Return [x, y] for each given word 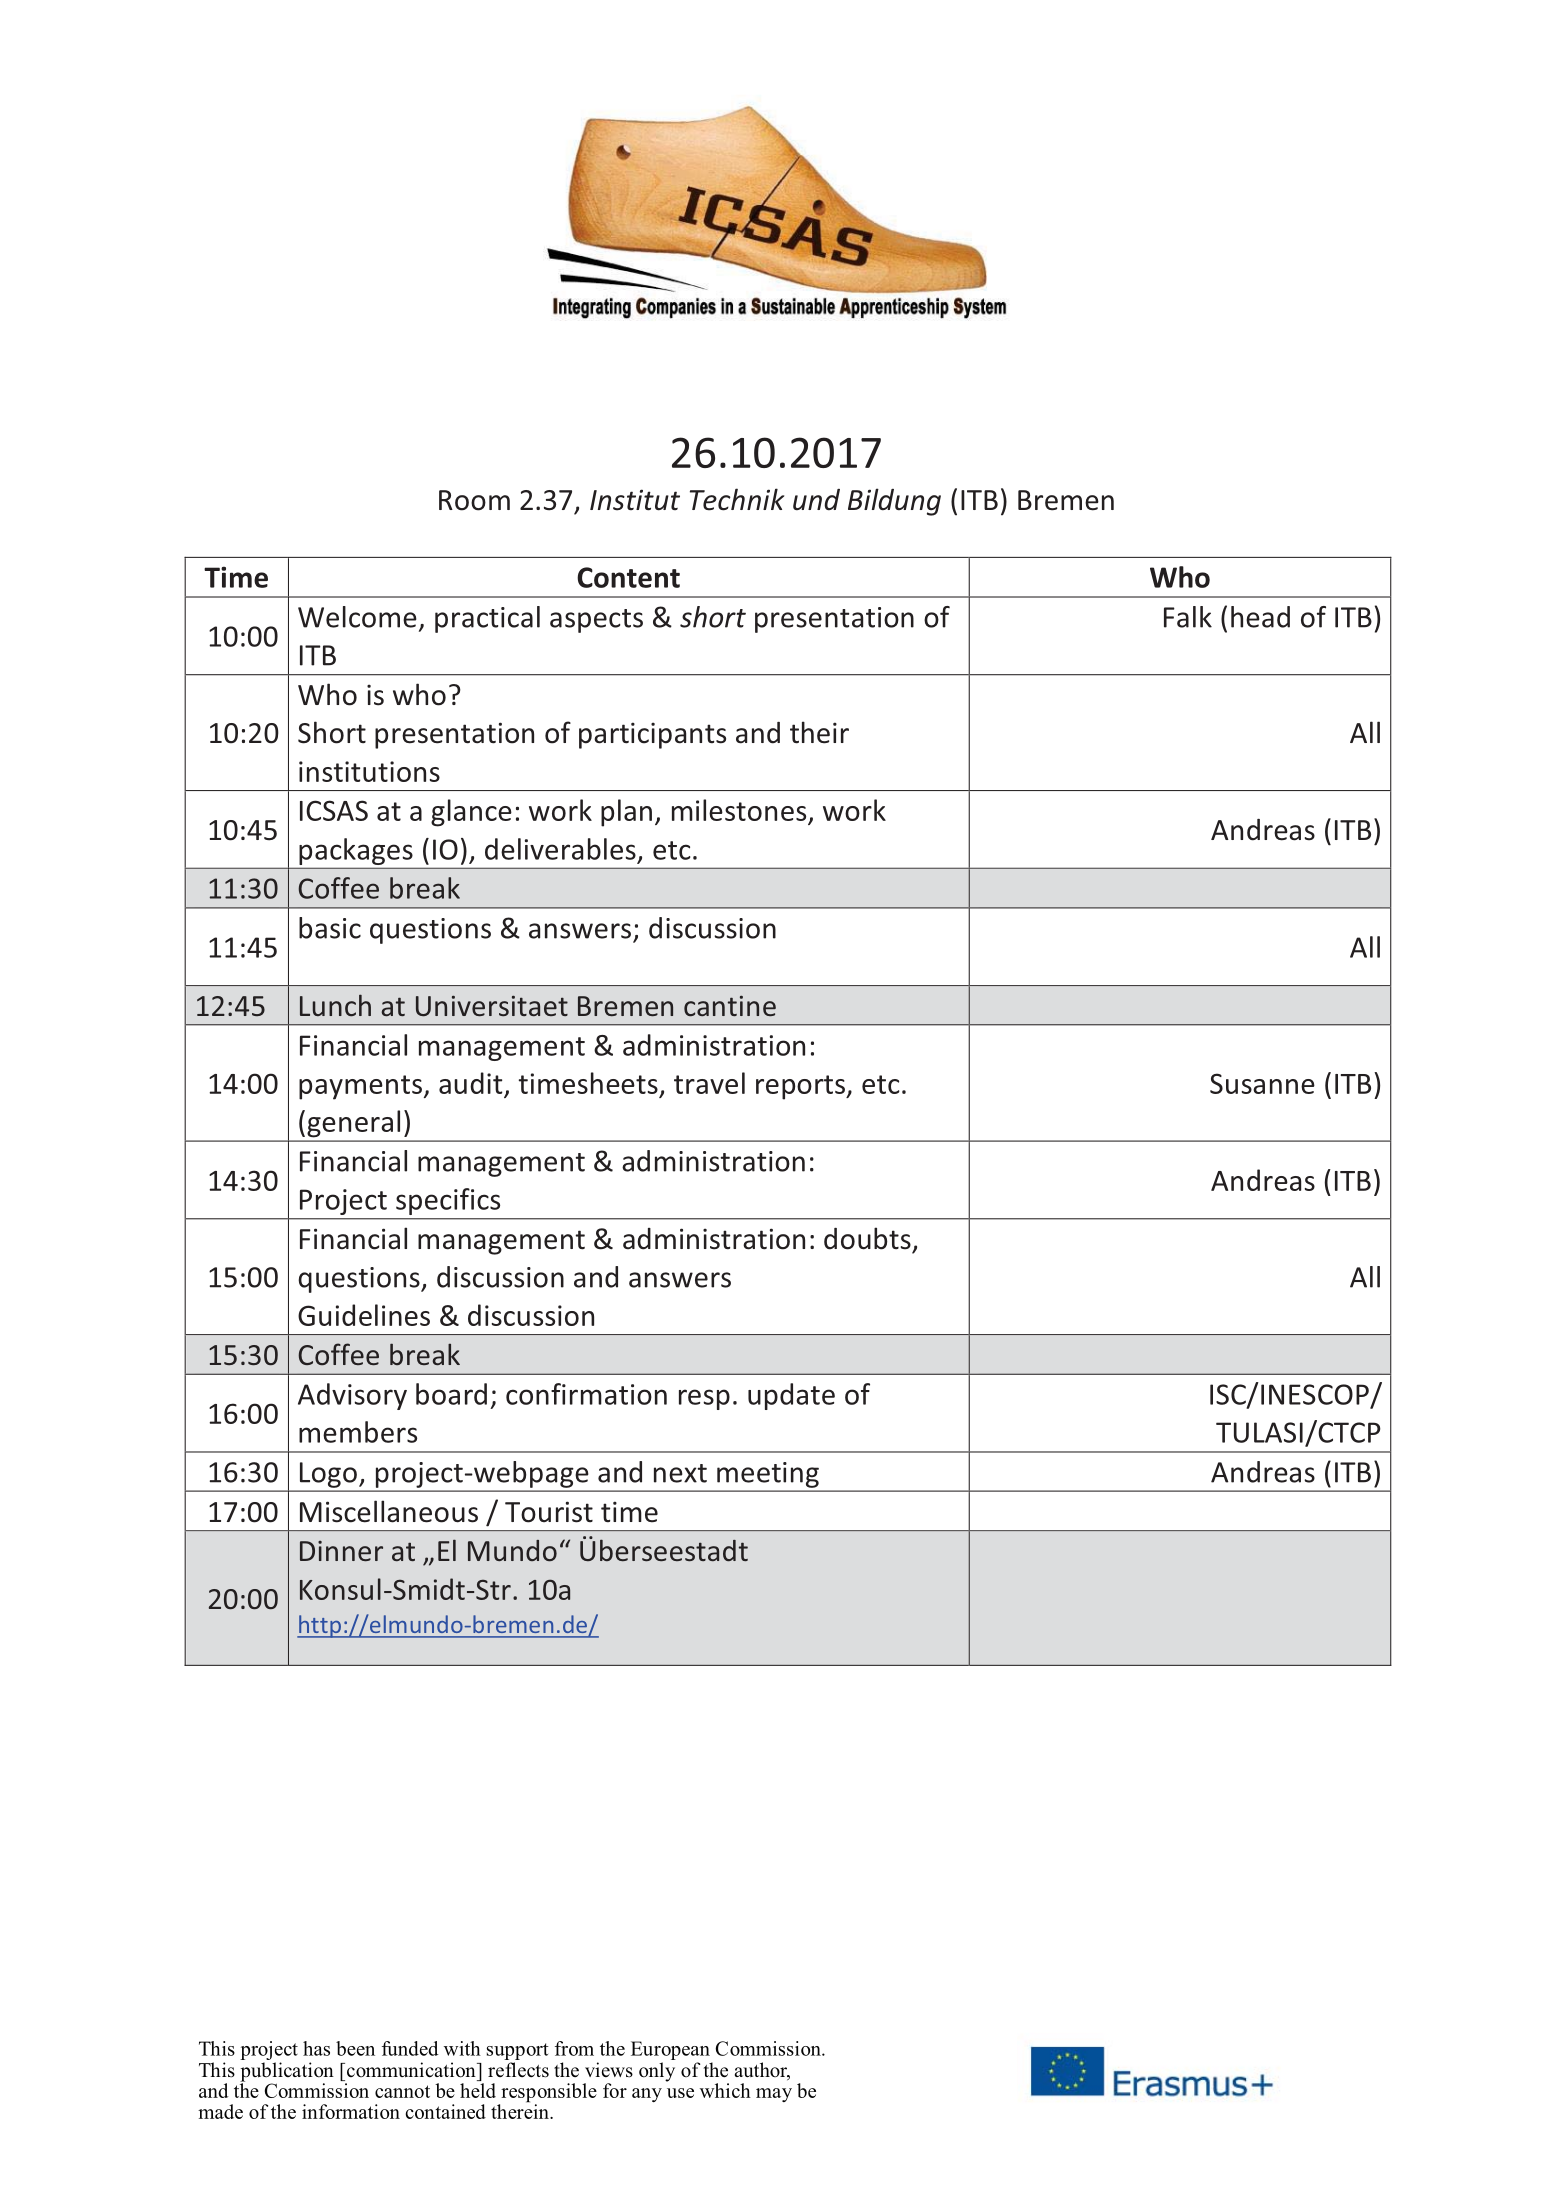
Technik [737, 499]
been [355, 2048]
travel [709, 1083]
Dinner [341, 1551]
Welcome [357, 617]
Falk [1188, 617]
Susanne [1262, 1083]
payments [360, 1087]
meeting [768, 1475]
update [791, 1396]
